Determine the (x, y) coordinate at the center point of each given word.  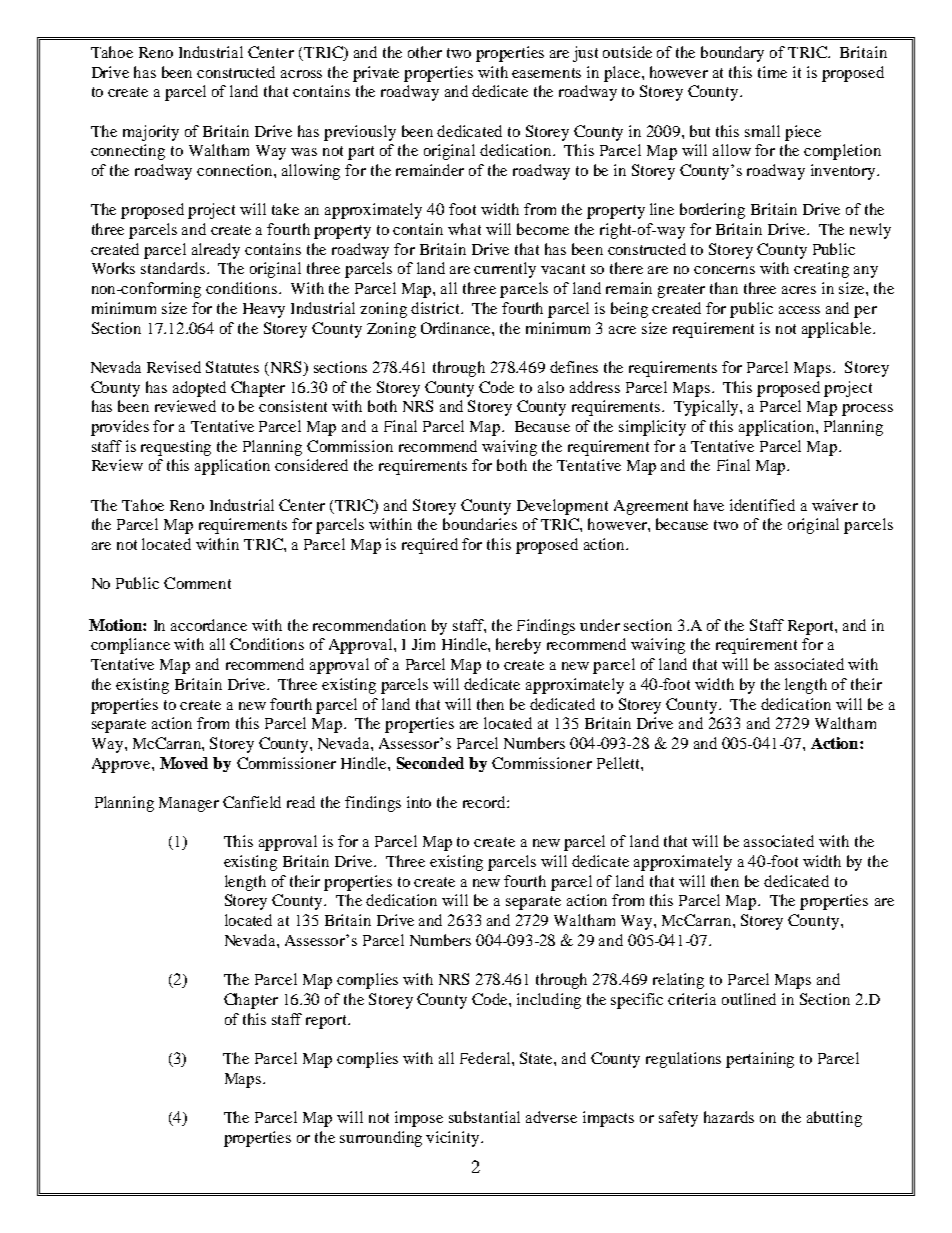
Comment (197, 583)
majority (151, 133)
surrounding (381, 1139)
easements (546, 73)
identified (762, 505)
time (772, 72)
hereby (518, 646)
